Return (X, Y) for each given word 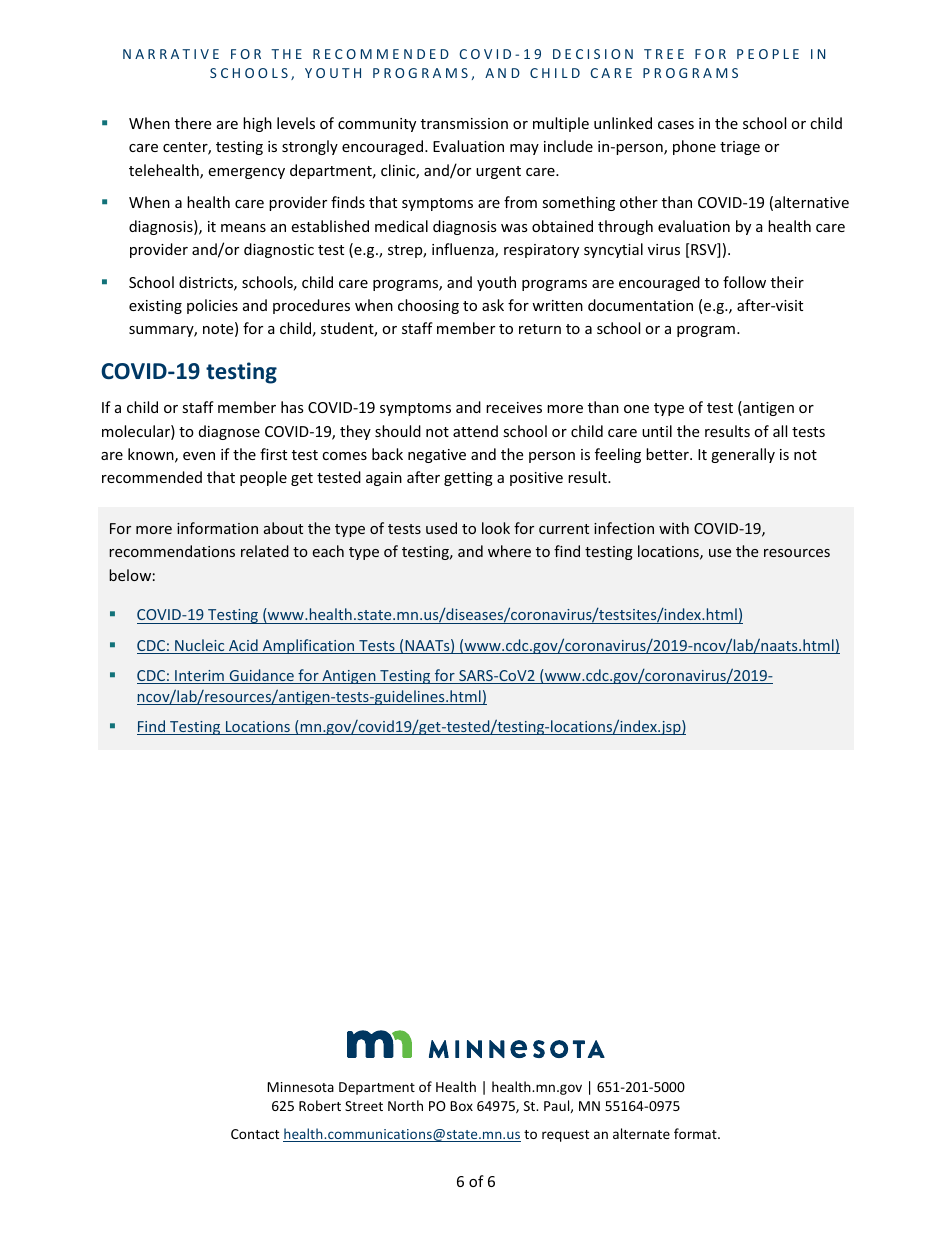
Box (461, 1106)
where (509, 551)
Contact (255, 1134)
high (257, 124)
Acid (243, 646)
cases (676, 125)
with (674, 528)
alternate (641, 1133)
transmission (464, 123)
